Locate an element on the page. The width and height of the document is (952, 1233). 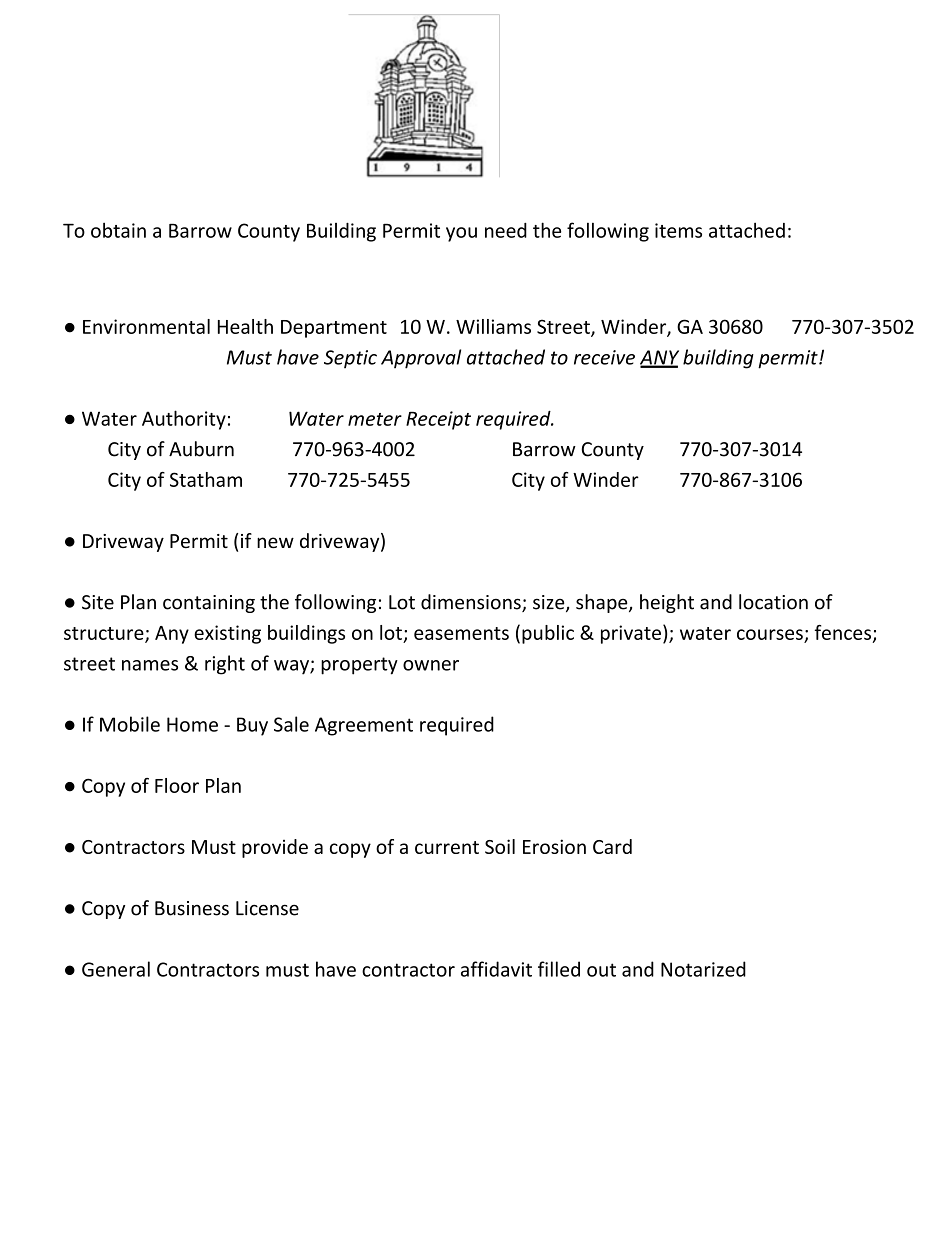
items is located at coordinates (678, 230).
